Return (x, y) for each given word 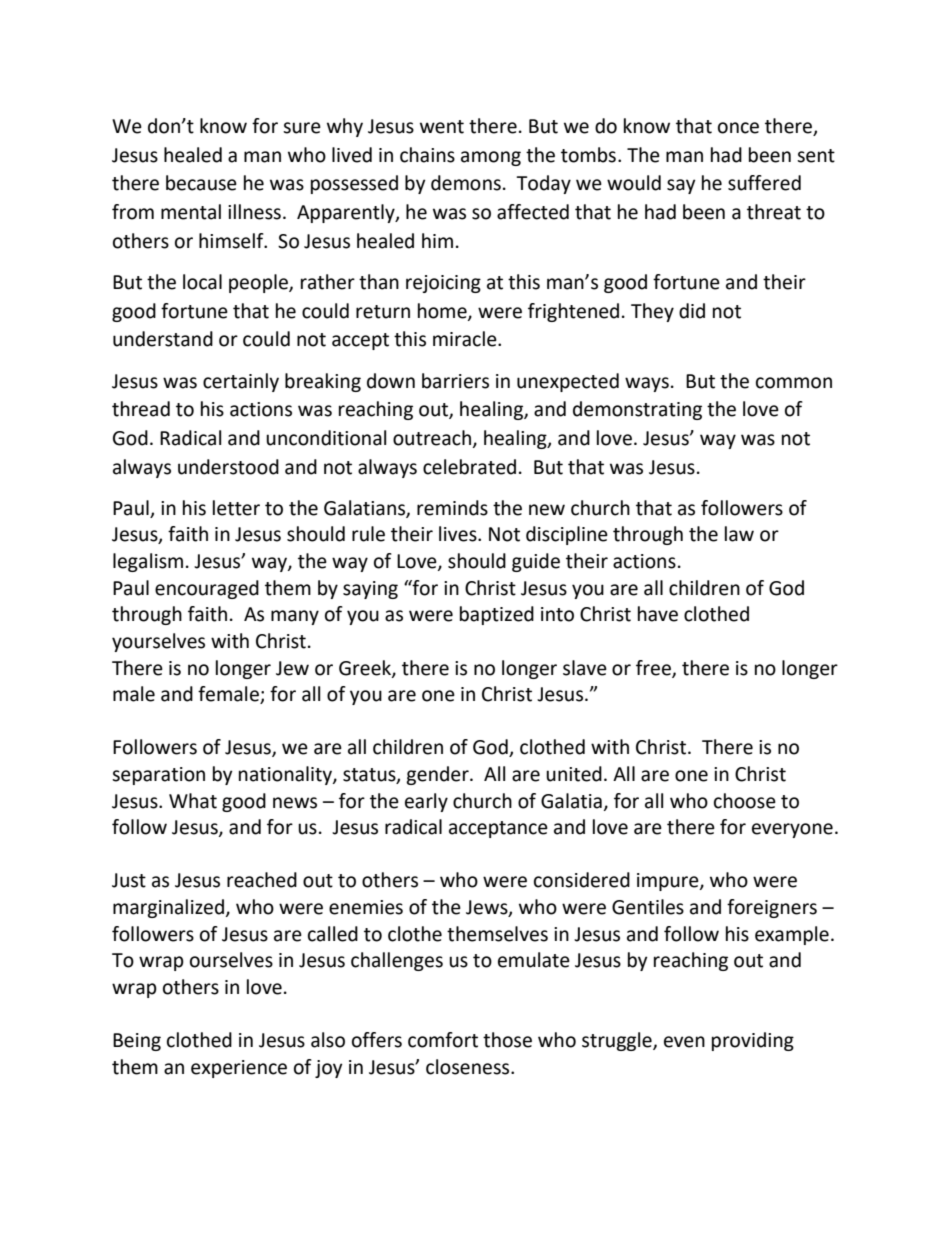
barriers (455, 381)
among (491, 158)
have (658, 614)
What (193, 801)
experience (239, 1069)
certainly (241, 382)
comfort (443, 1040)
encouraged (207, 589)
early (426, 802)
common (794, 383)
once (738, 128)
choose (745, 801)
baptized (497, 615)
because (201, 183)
